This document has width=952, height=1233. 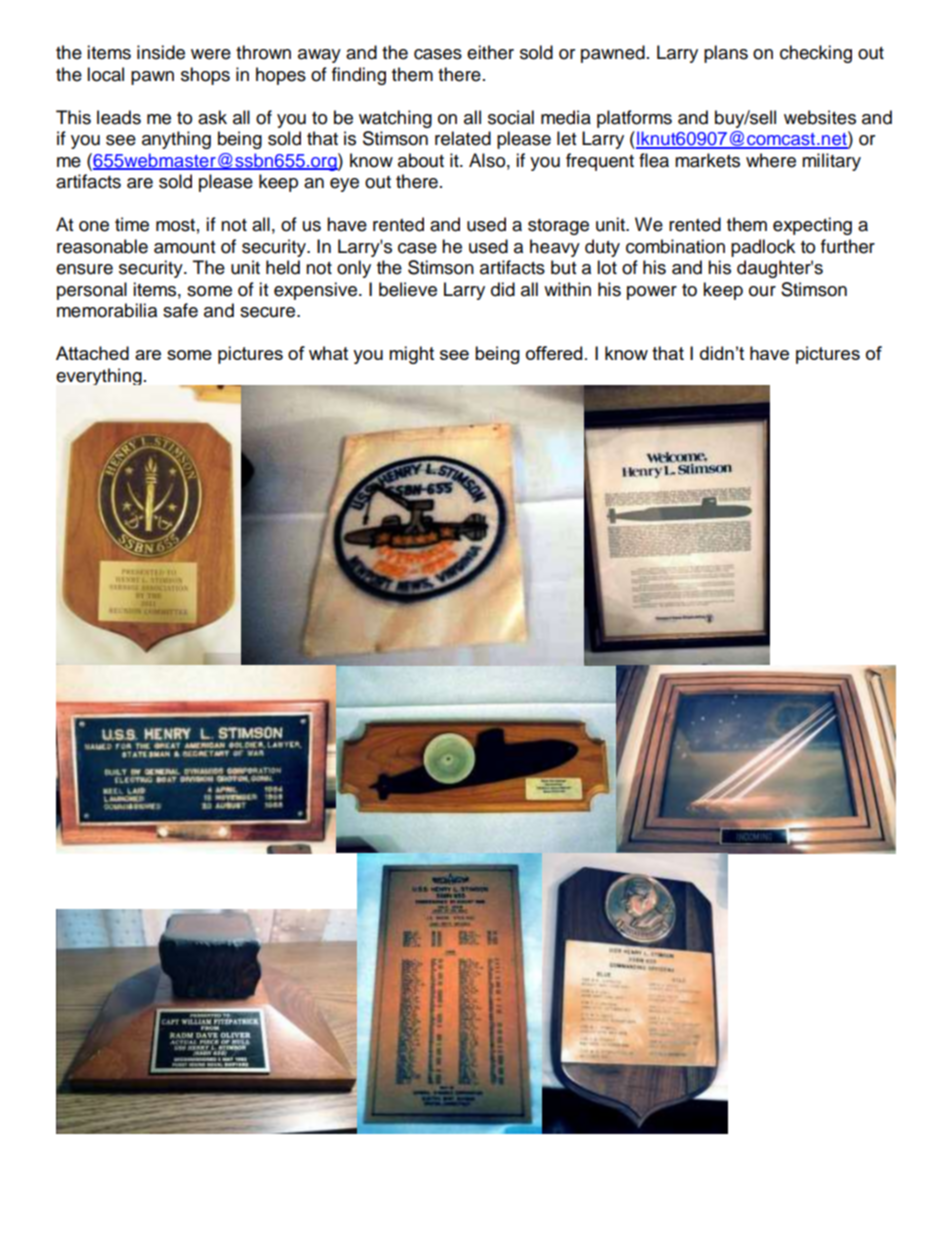 I want to click on everything, so click(x=99, y=376).
